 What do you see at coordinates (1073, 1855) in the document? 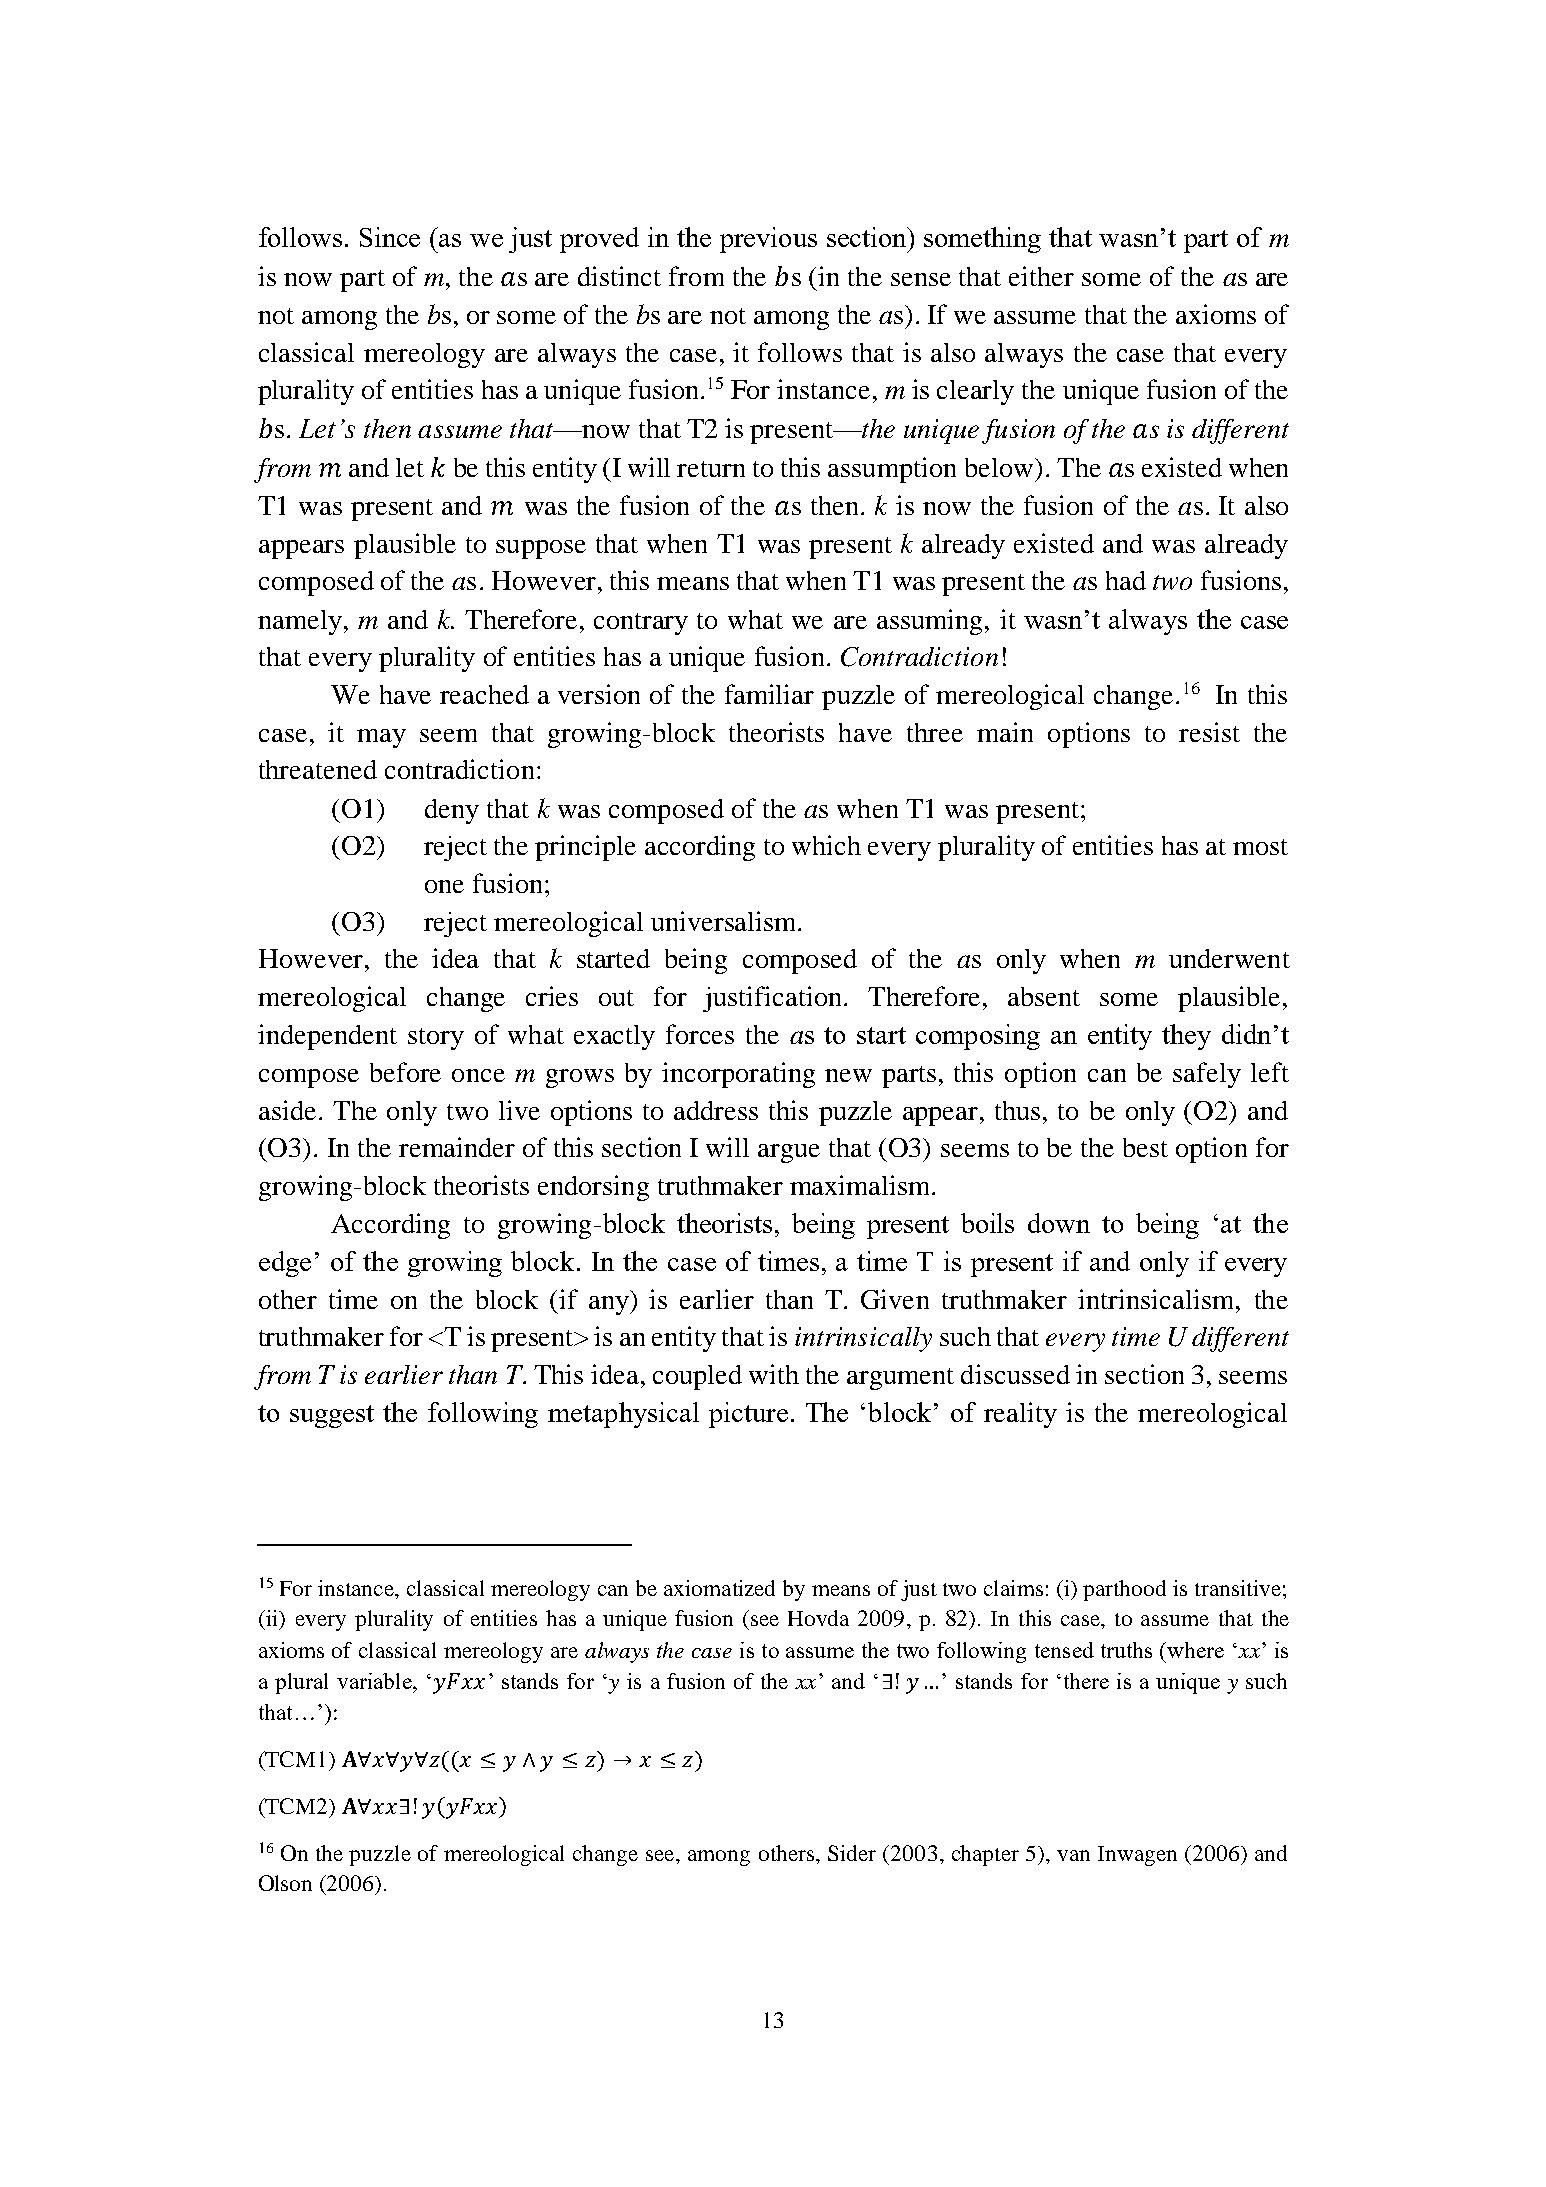
I see `van` at bounding box center [1073, 1855].
